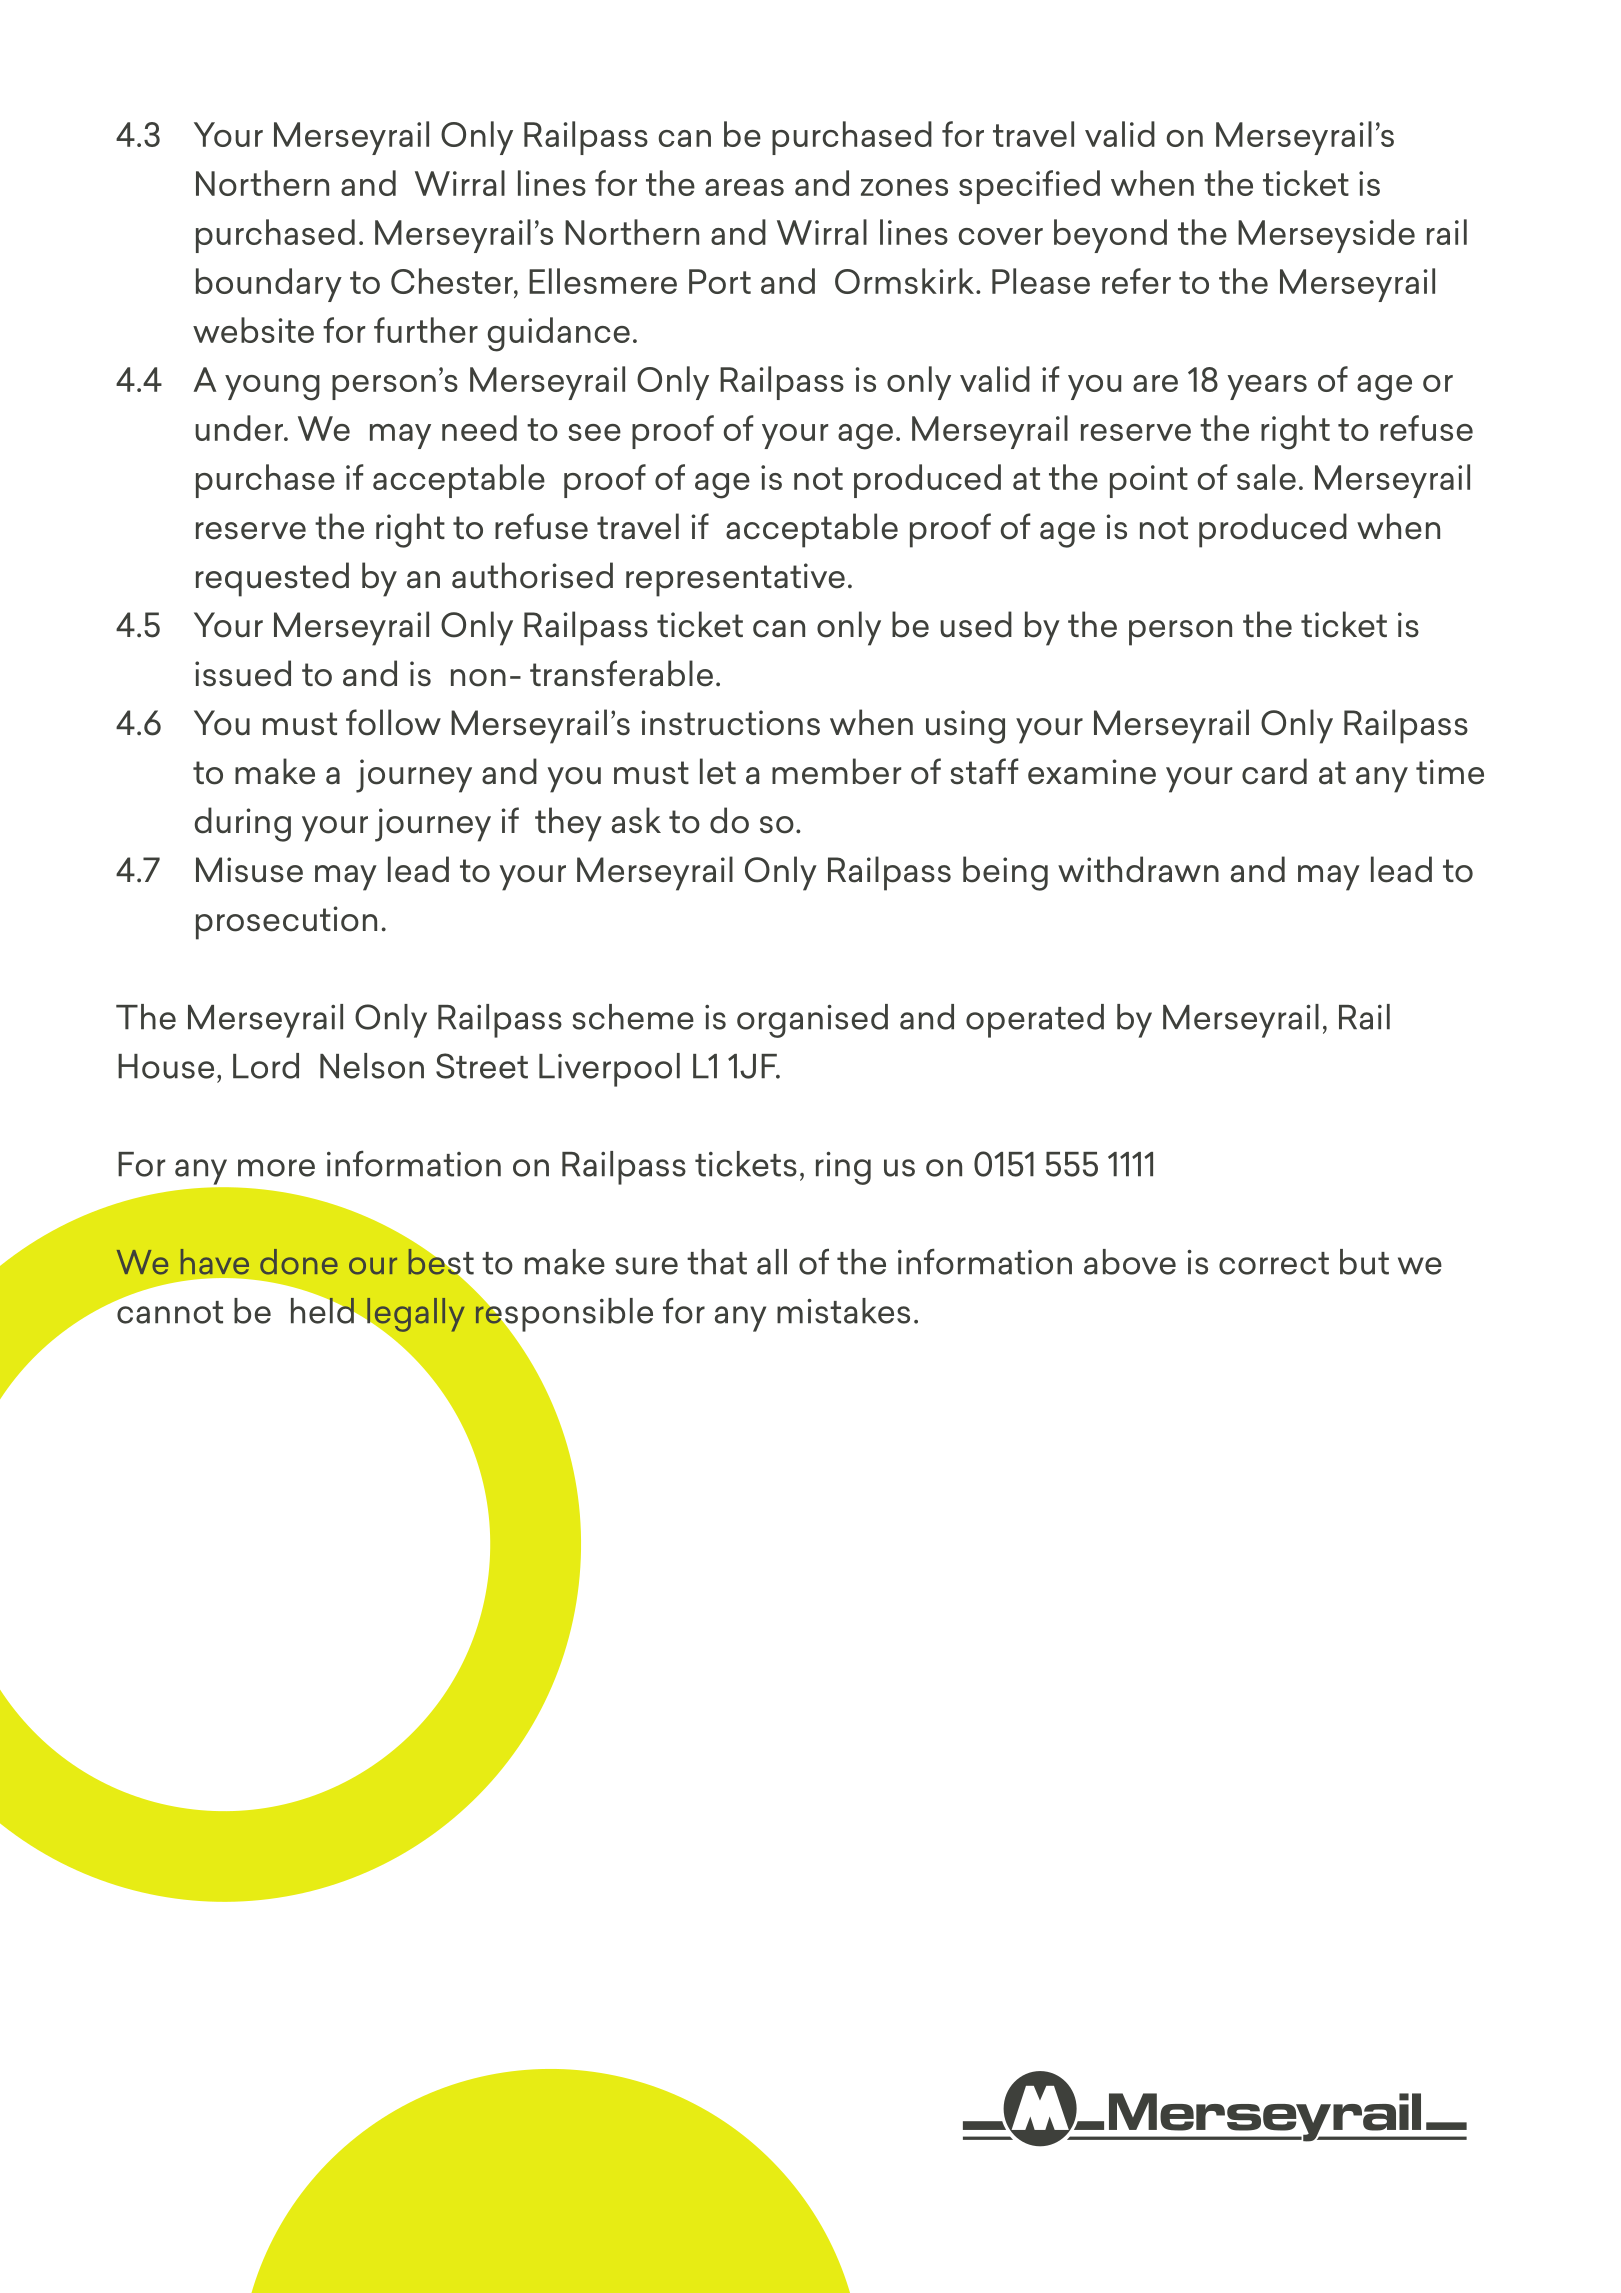 The width and height of the screenshot is (1621, 2293). I want to click on Nelson, so click(372, 1066).
